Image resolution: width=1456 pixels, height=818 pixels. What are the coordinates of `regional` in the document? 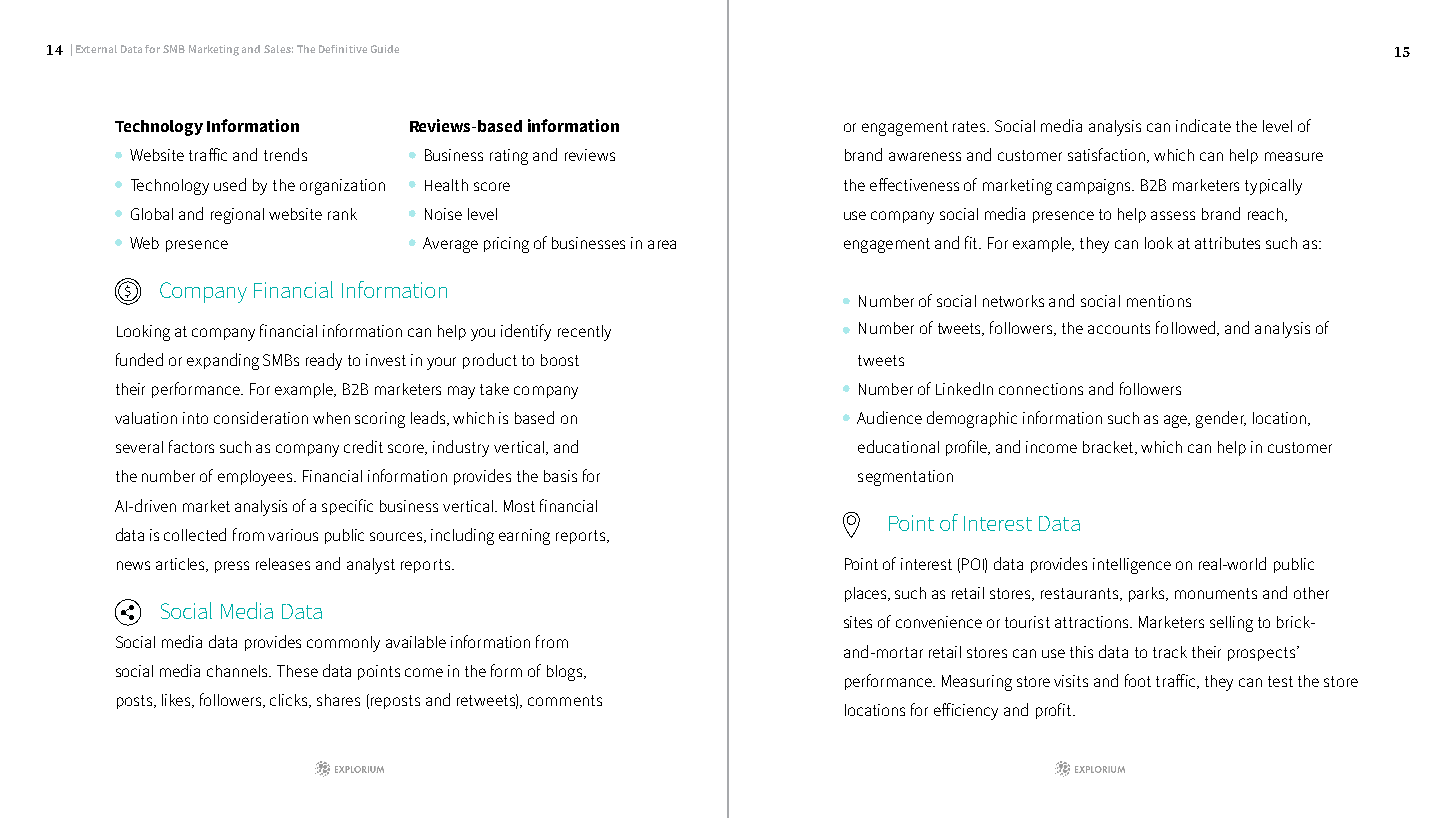 It's located at (237, 216).
